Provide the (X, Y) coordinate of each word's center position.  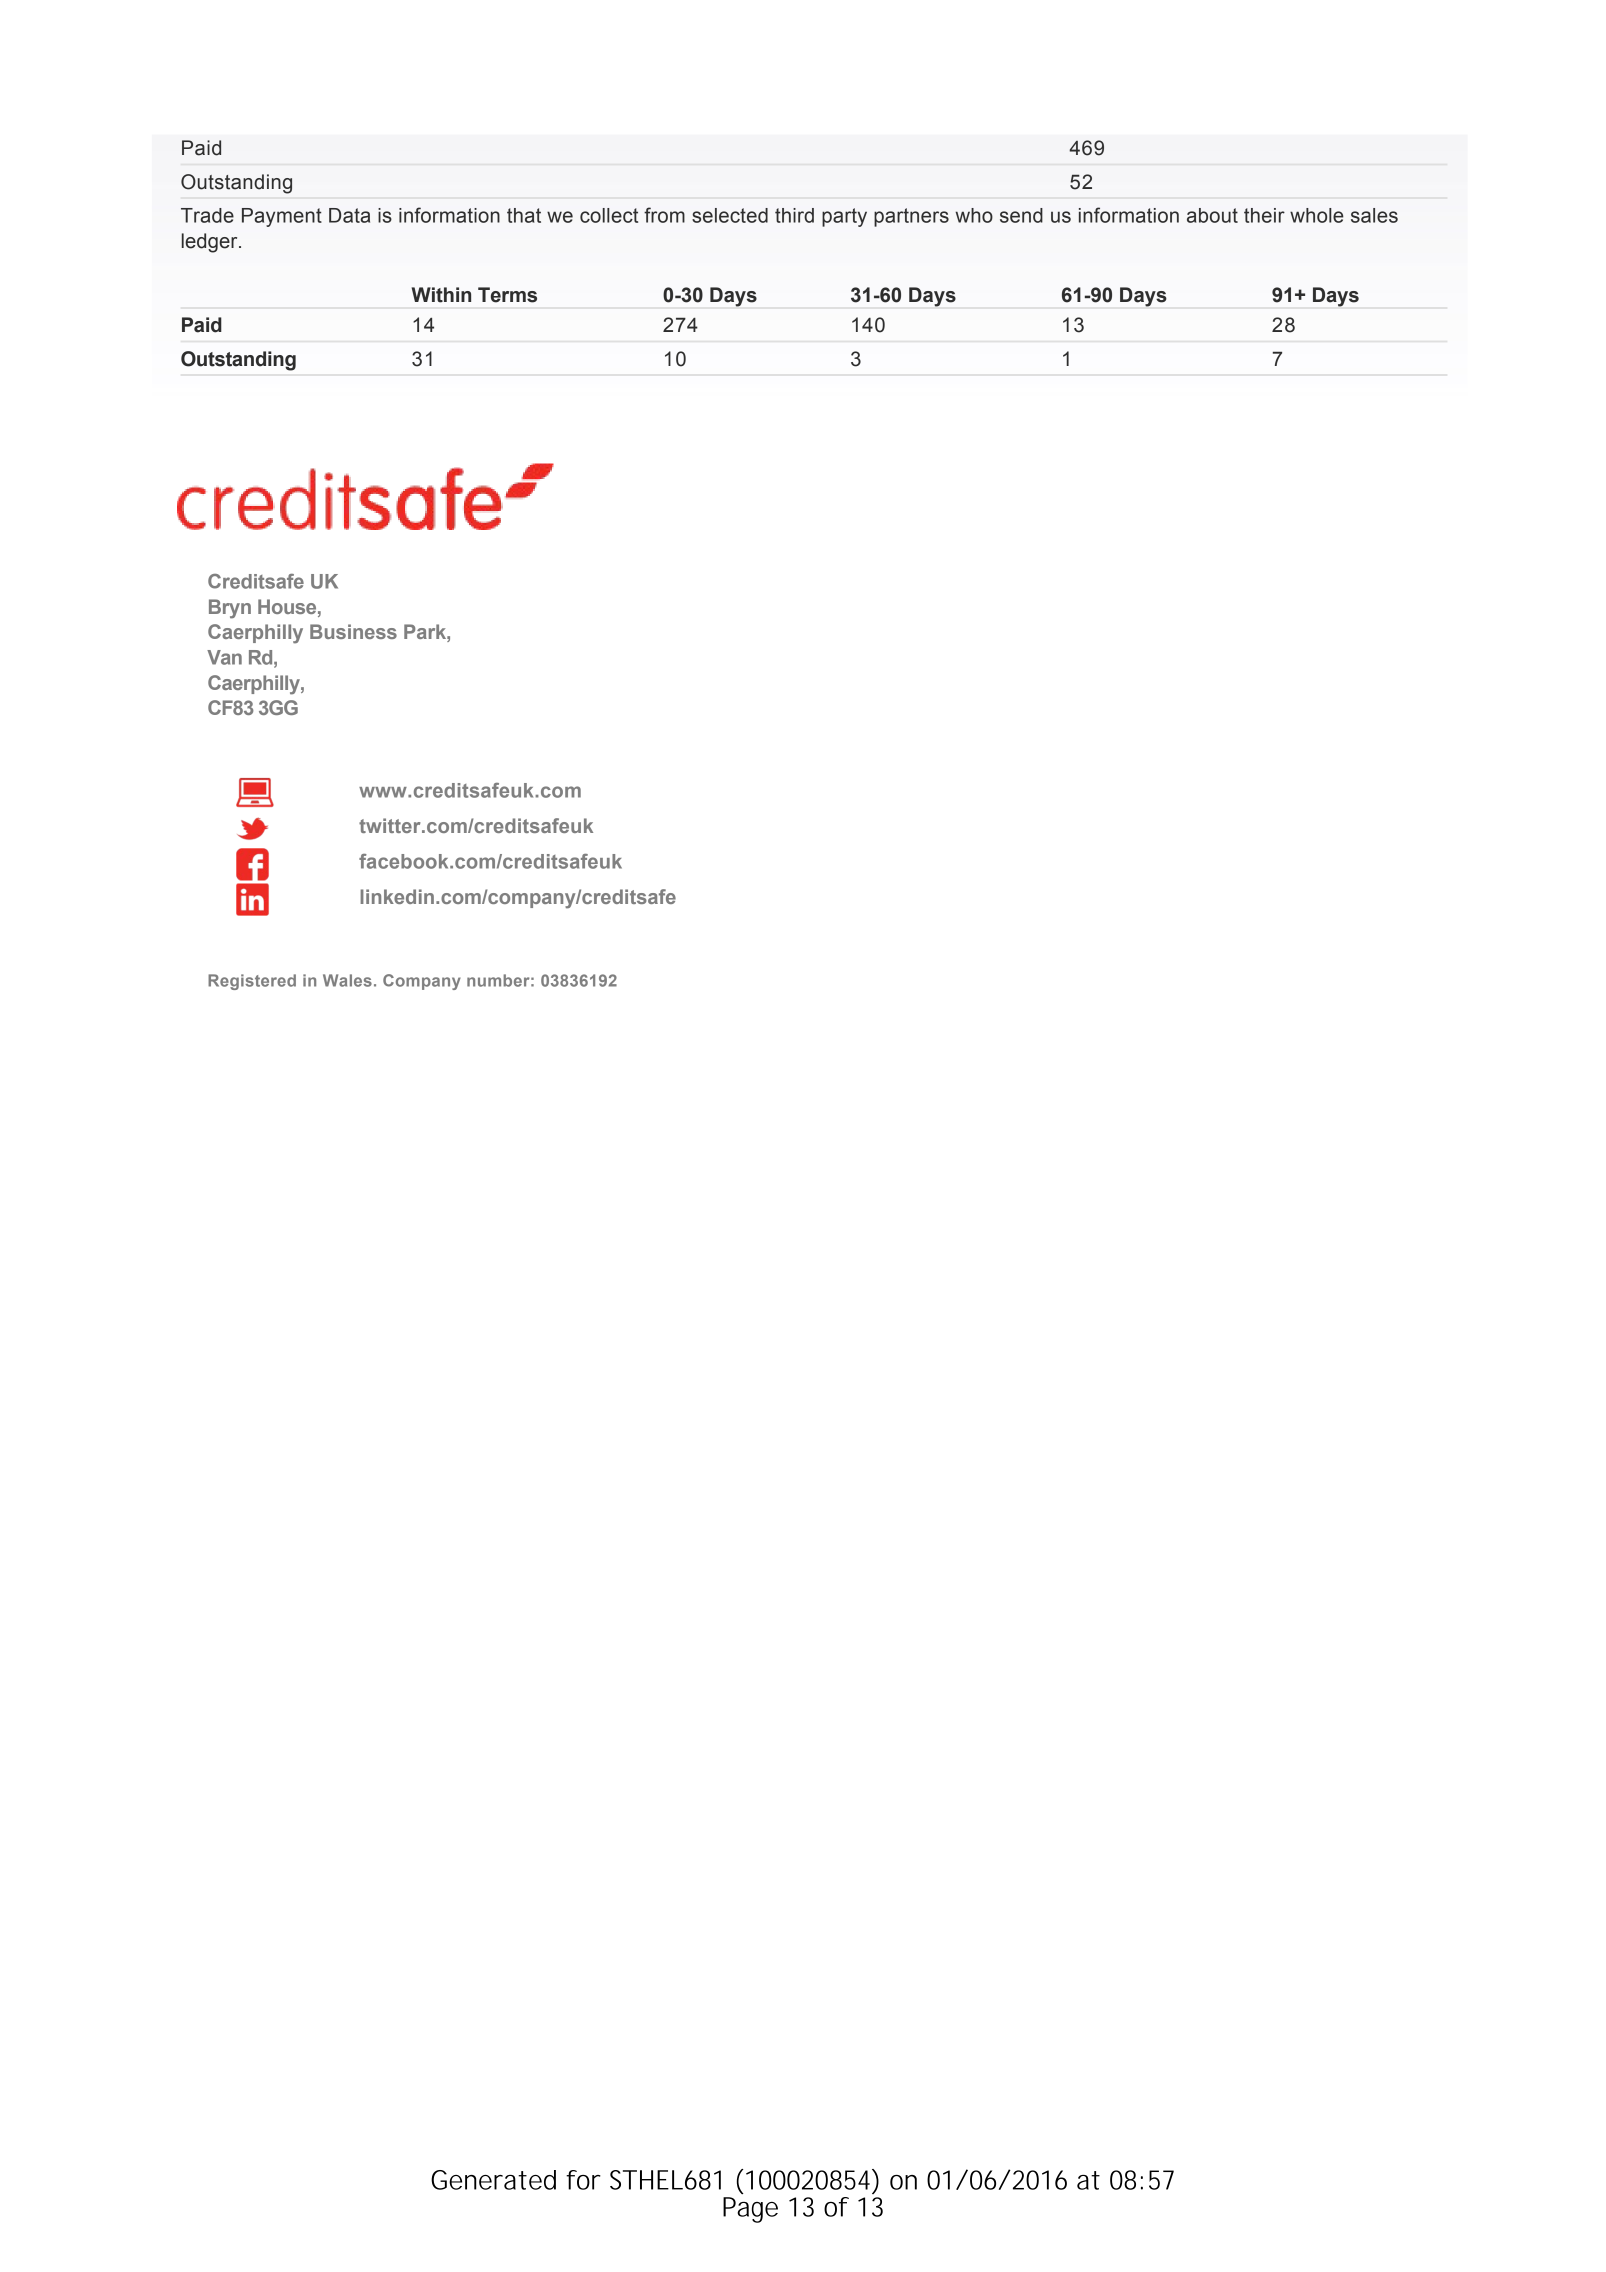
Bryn (230, 609)
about (1212, 215)
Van (224, 657)
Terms (507, 295)
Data (349, 215)
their (1264, 215)
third (794, 215)
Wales (347, 980)
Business (353, 631)
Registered (252, 982)
